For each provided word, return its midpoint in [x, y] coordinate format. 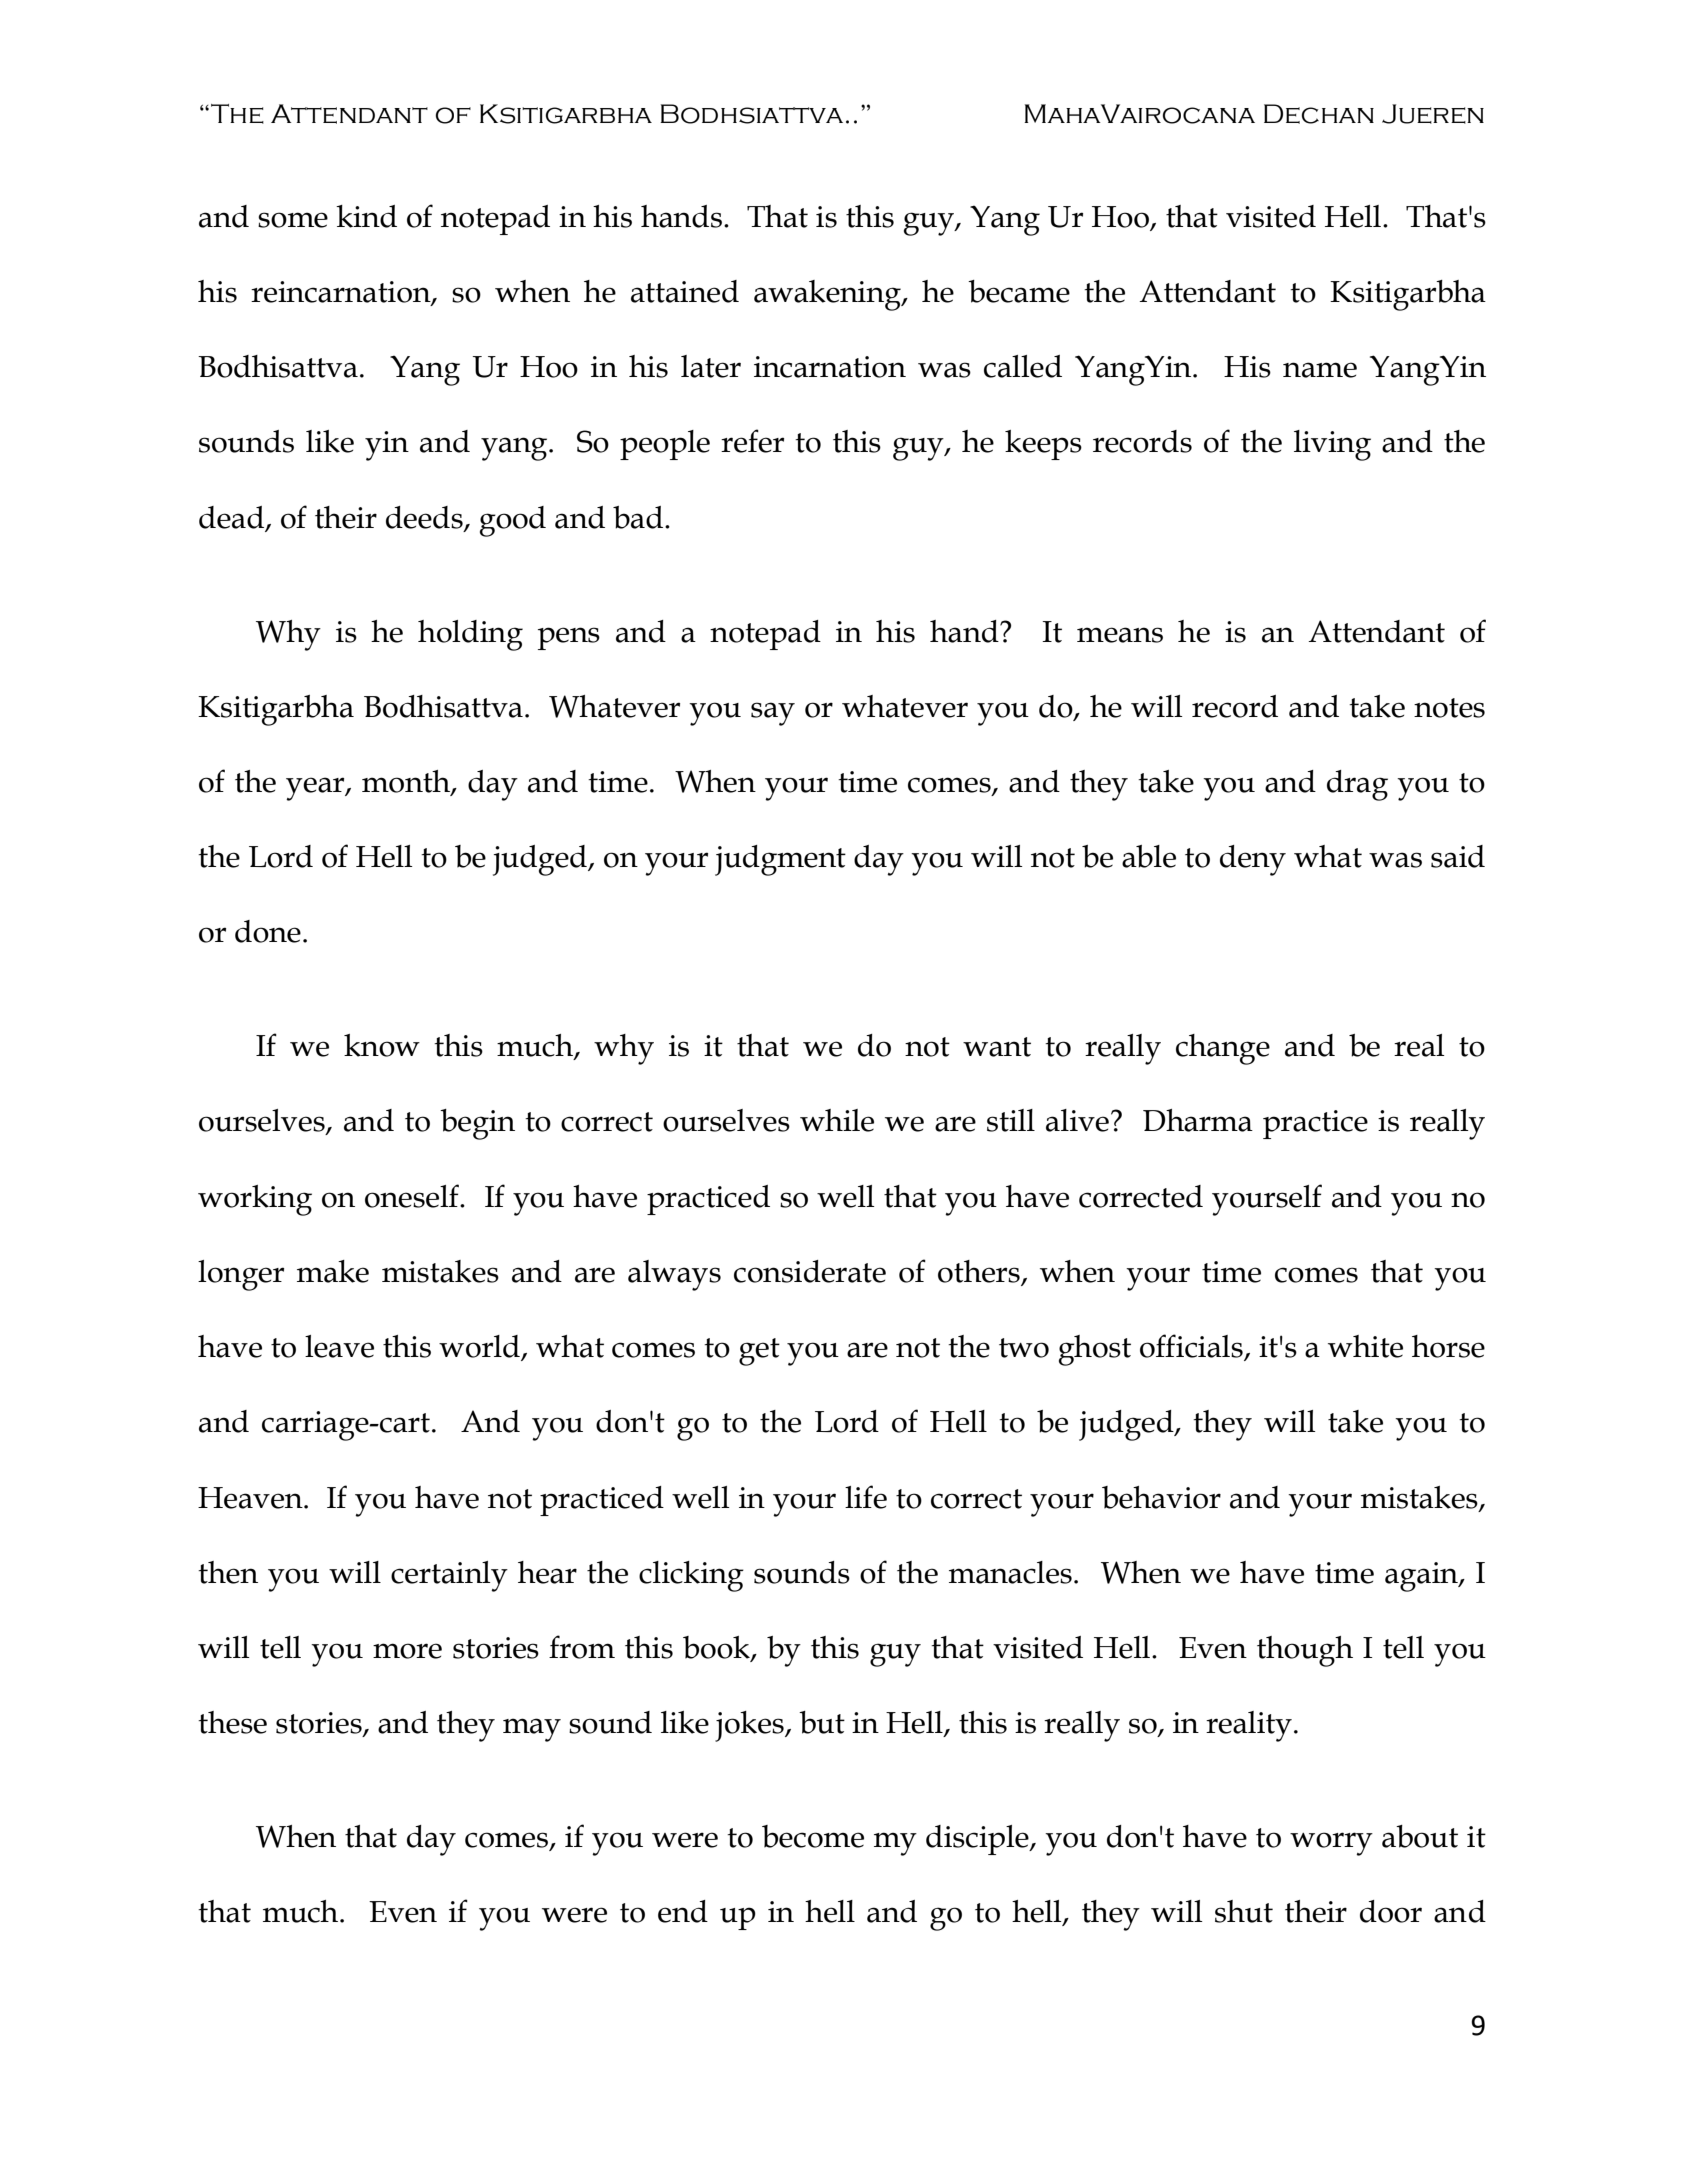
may [532, 1730]
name [1320, 370]
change [1223, 1049]
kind [366, 216]
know [382, 1045]
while [837, 1120]
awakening [828, 295]
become [813, 1836]
